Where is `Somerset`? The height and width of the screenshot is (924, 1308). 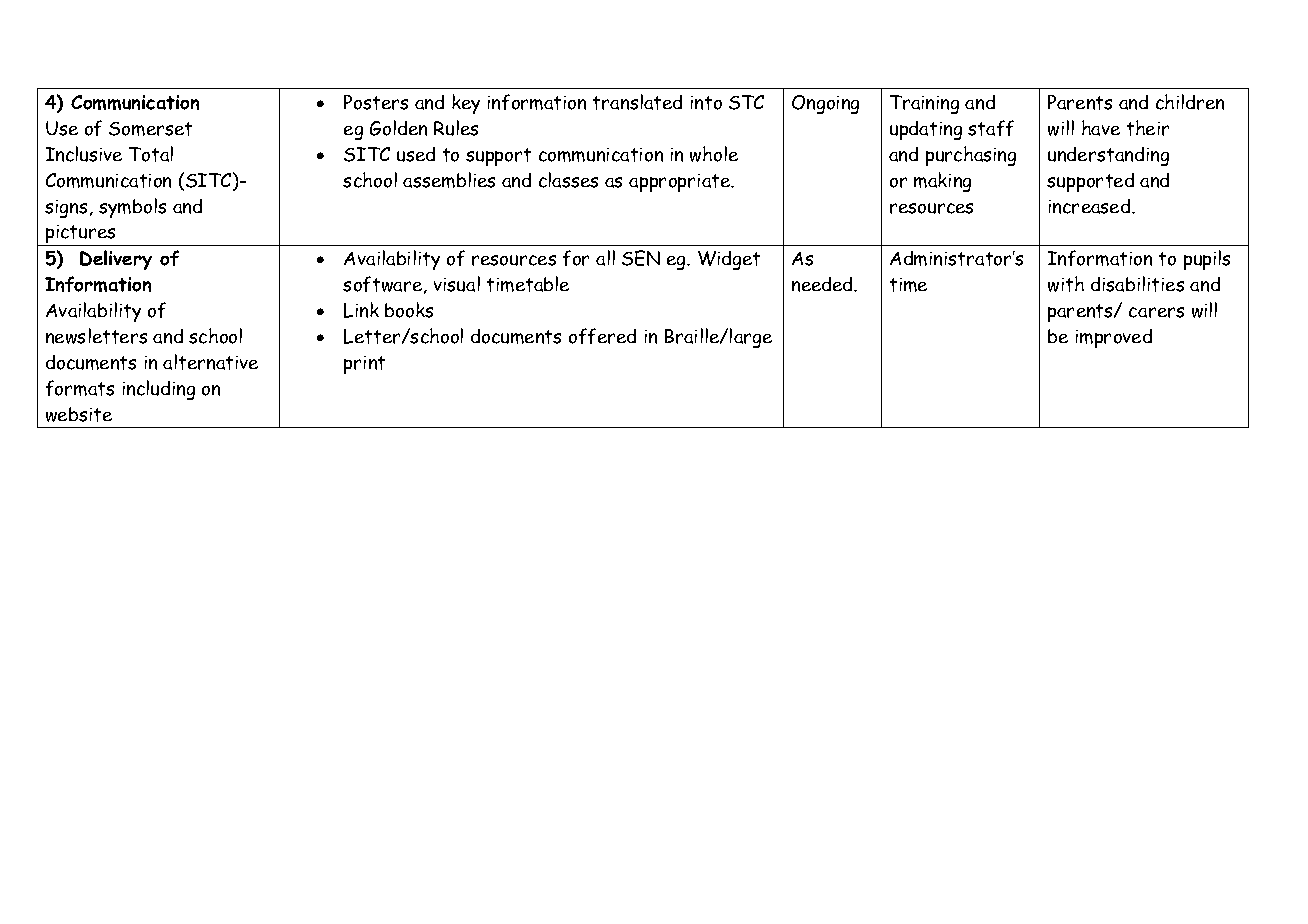
Somerset is located at coordinates (150, 129).
